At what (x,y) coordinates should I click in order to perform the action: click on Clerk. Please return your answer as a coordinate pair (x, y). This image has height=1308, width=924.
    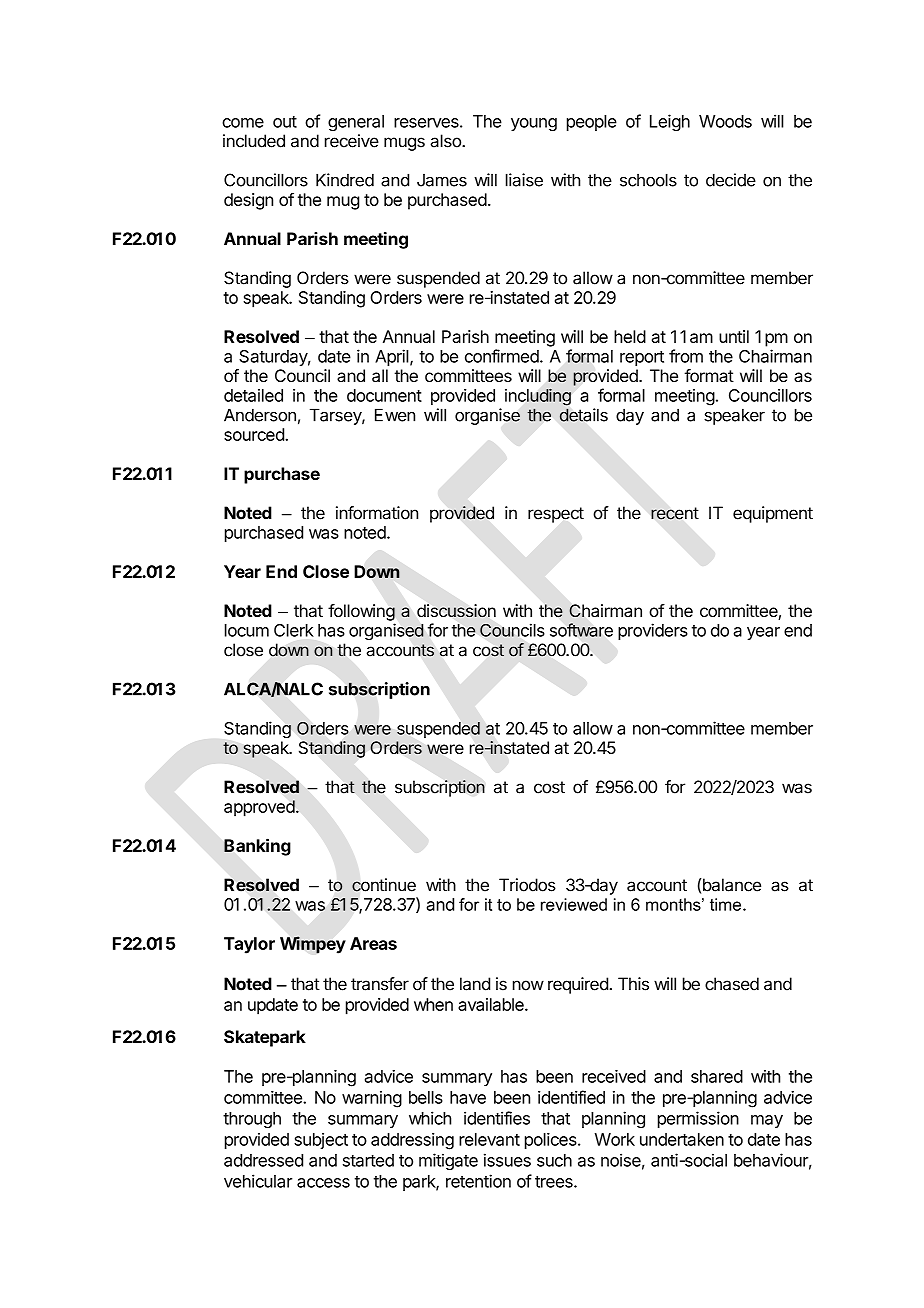
    Looking at the image, I should click on (294, 630).
